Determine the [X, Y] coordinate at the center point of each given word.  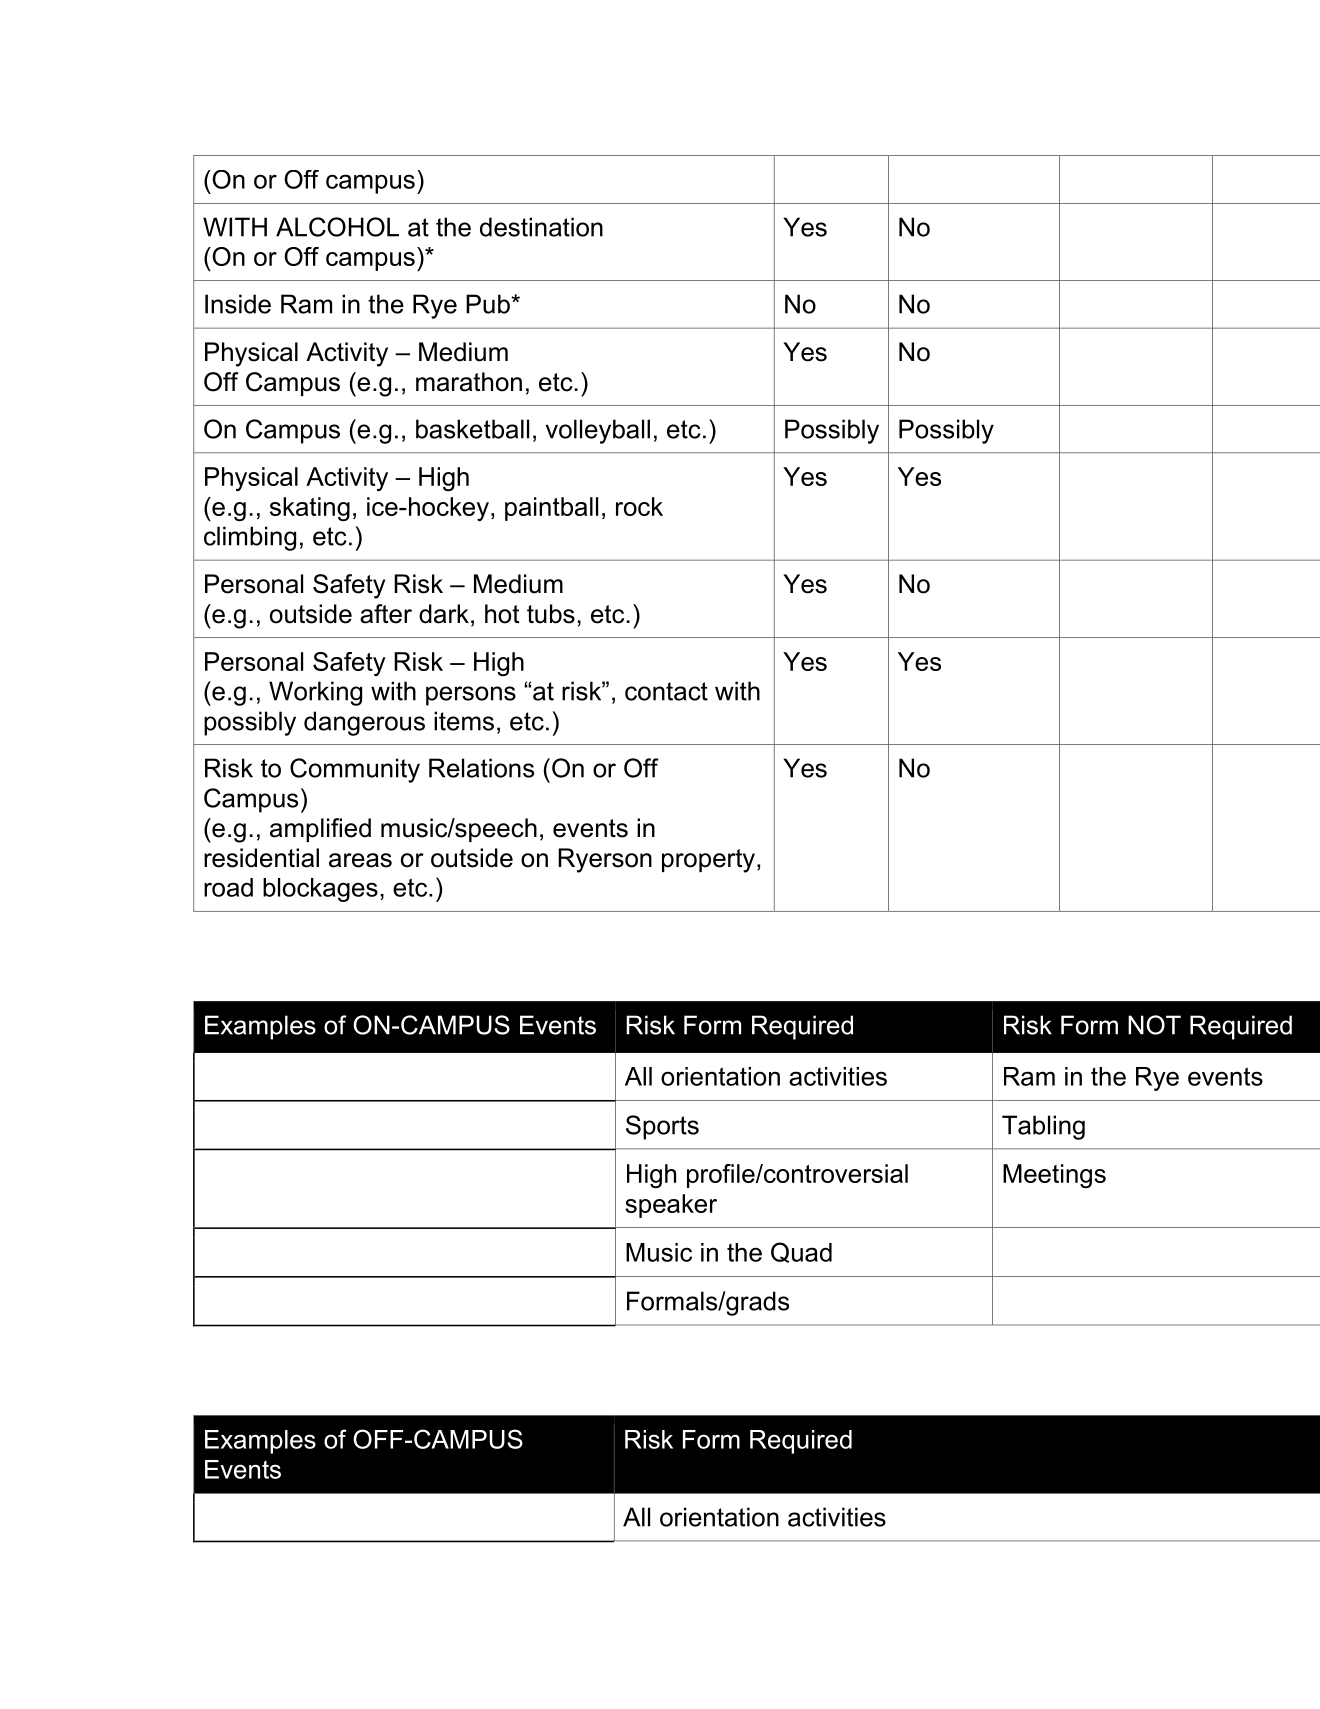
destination [541, 227]
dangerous [364, 723]
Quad [801, 1252]
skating [310, 509]
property [710, 861]
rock [639, 506]
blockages [320, 890]
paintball [551, 509]
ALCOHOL [337, 227]
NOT [1154, 1025]
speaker [671, 1206]
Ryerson [605, 860]
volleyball [598, 431]
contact [666, 691]
